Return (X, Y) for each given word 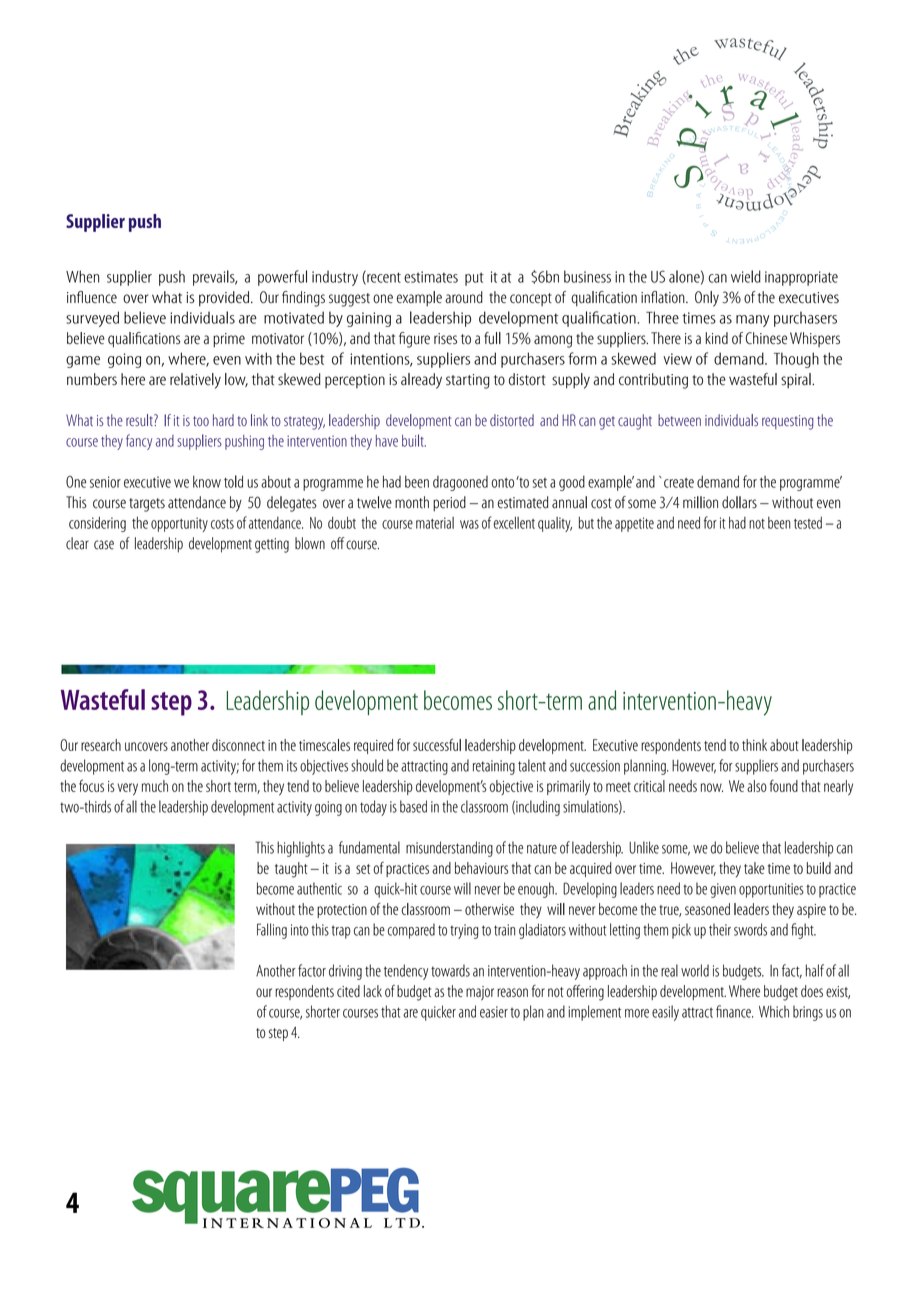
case (104, 545)
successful (437, 744)
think (754, 745)
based (413, 806)
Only (707, 299)
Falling (272, 931)
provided (225, 298)
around (464, 297)
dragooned (460, 483)
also (757, 786)
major (480, 993)
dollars (739, 502)
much (155, 786)
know (207, 481)
